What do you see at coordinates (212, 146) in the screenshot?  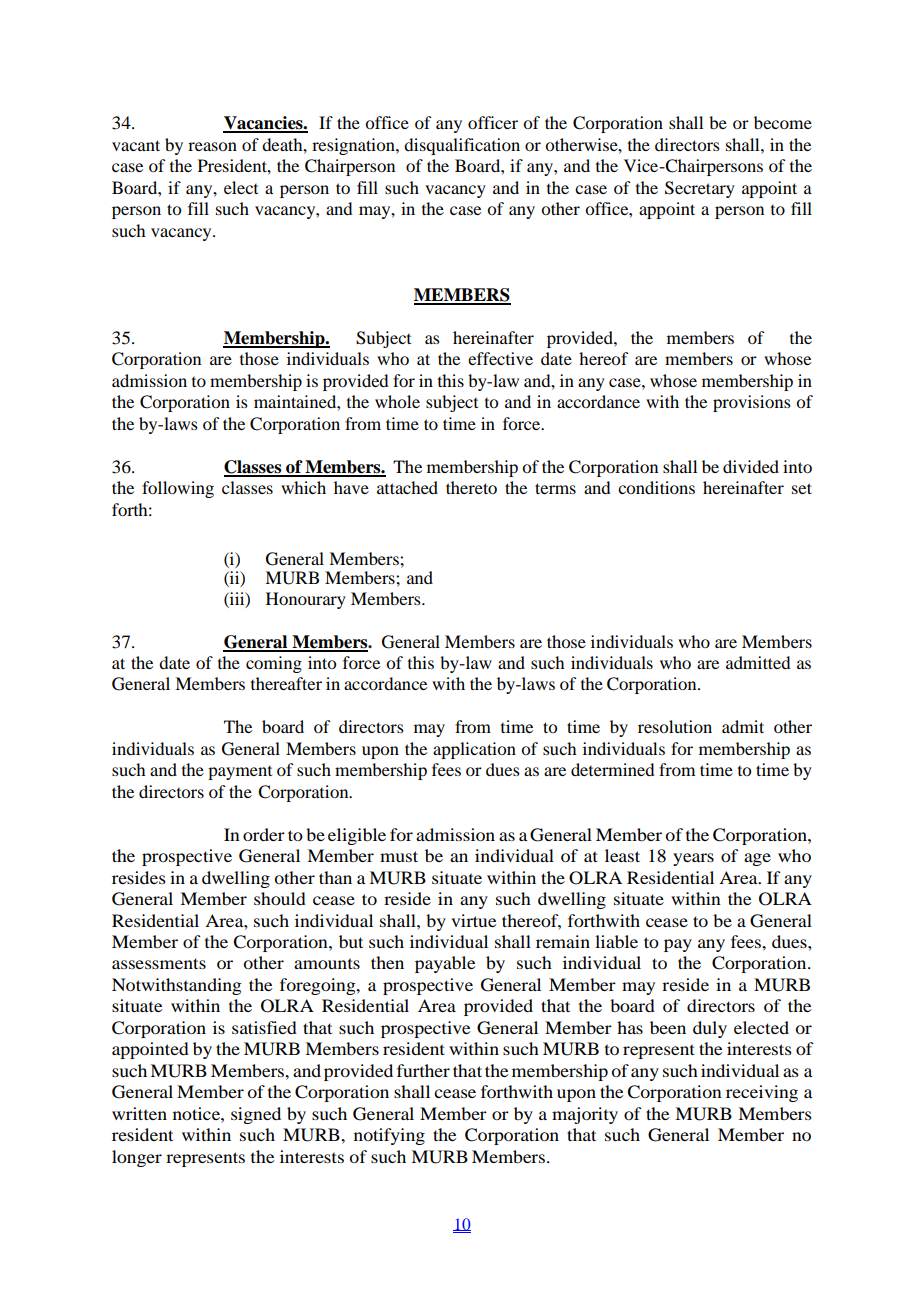 I see `reason` at bounding box center [212, 146].
